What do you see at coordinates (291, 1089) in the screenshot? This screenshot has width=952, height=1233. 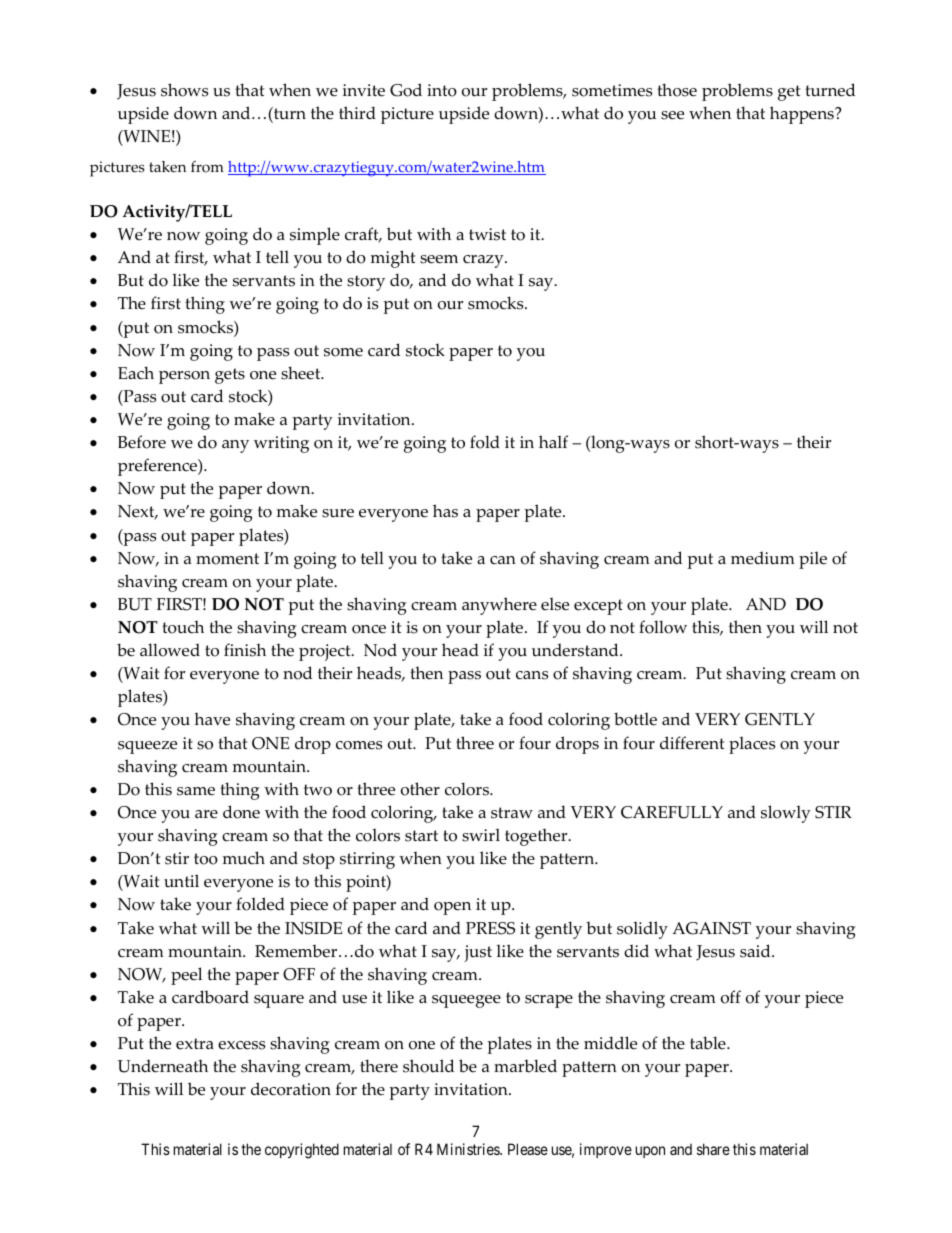 I see `decoration` at bounding box center [291, 1089].
